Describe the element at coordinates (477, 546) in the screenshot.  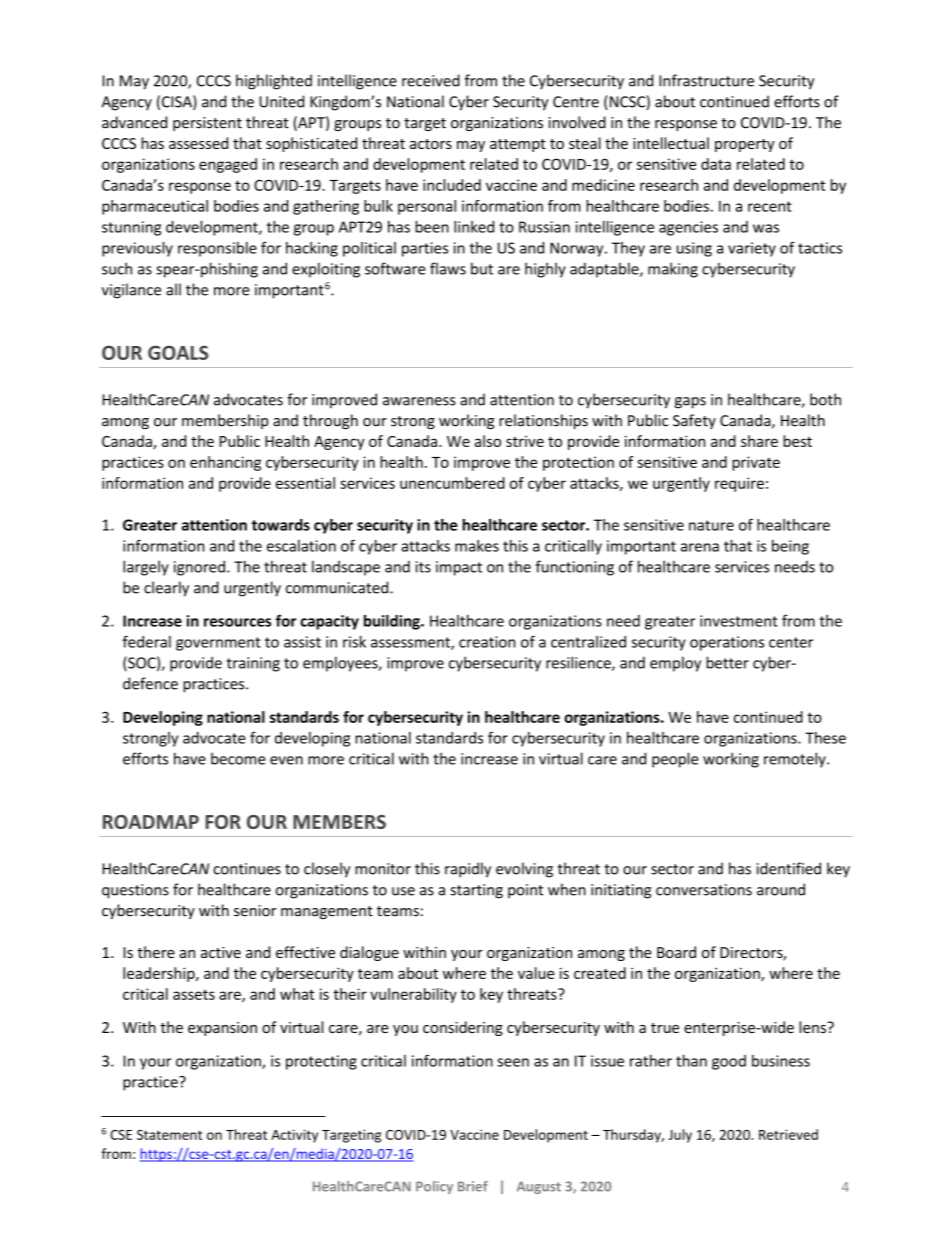
I see `makes` at that location.
